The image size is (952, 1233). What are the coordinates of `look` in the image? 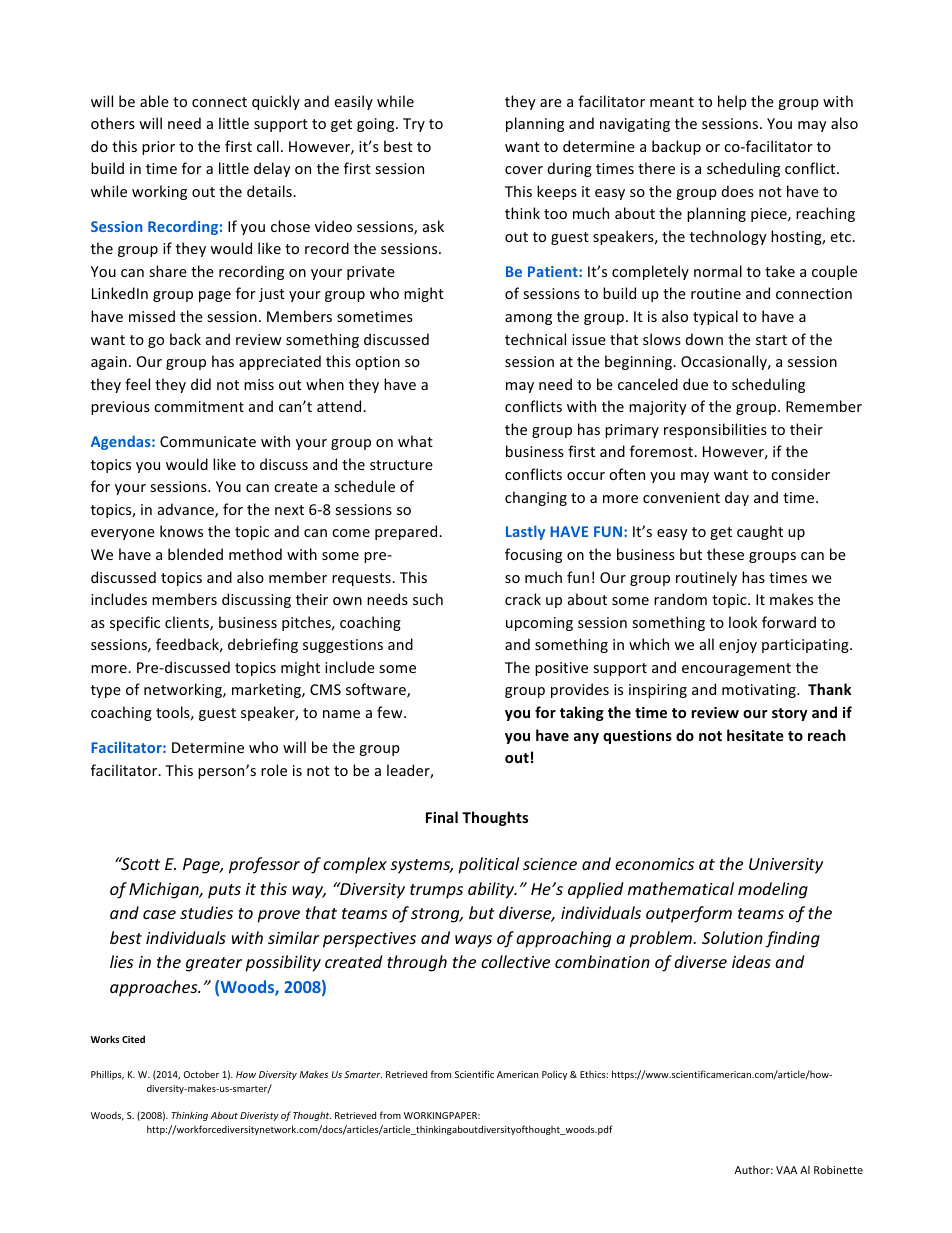 It's located at (743, 622).
